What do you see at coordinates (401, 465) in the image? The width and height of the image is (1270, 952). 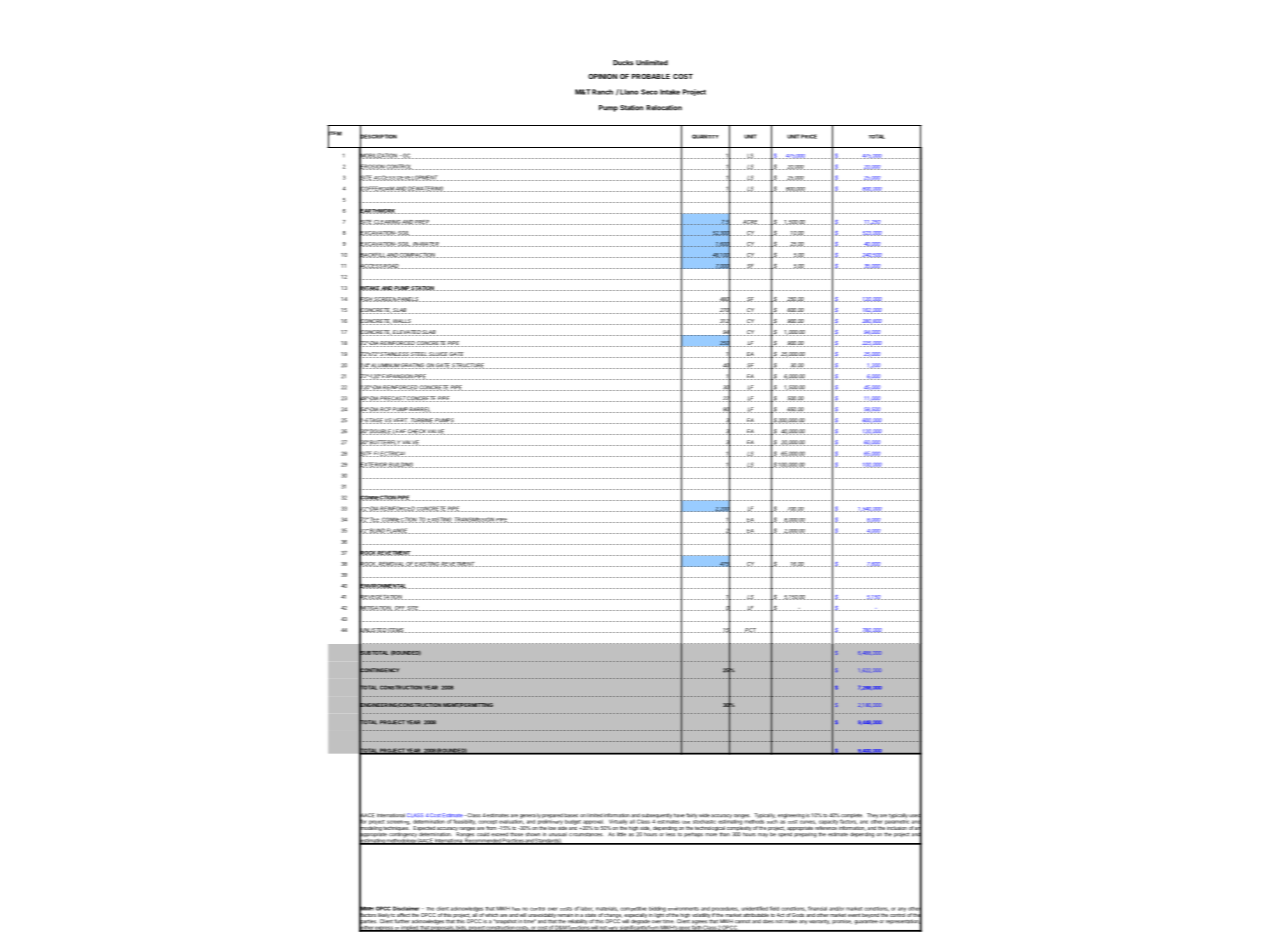 I see `BUILDING` at bounding box center [401, 465].
